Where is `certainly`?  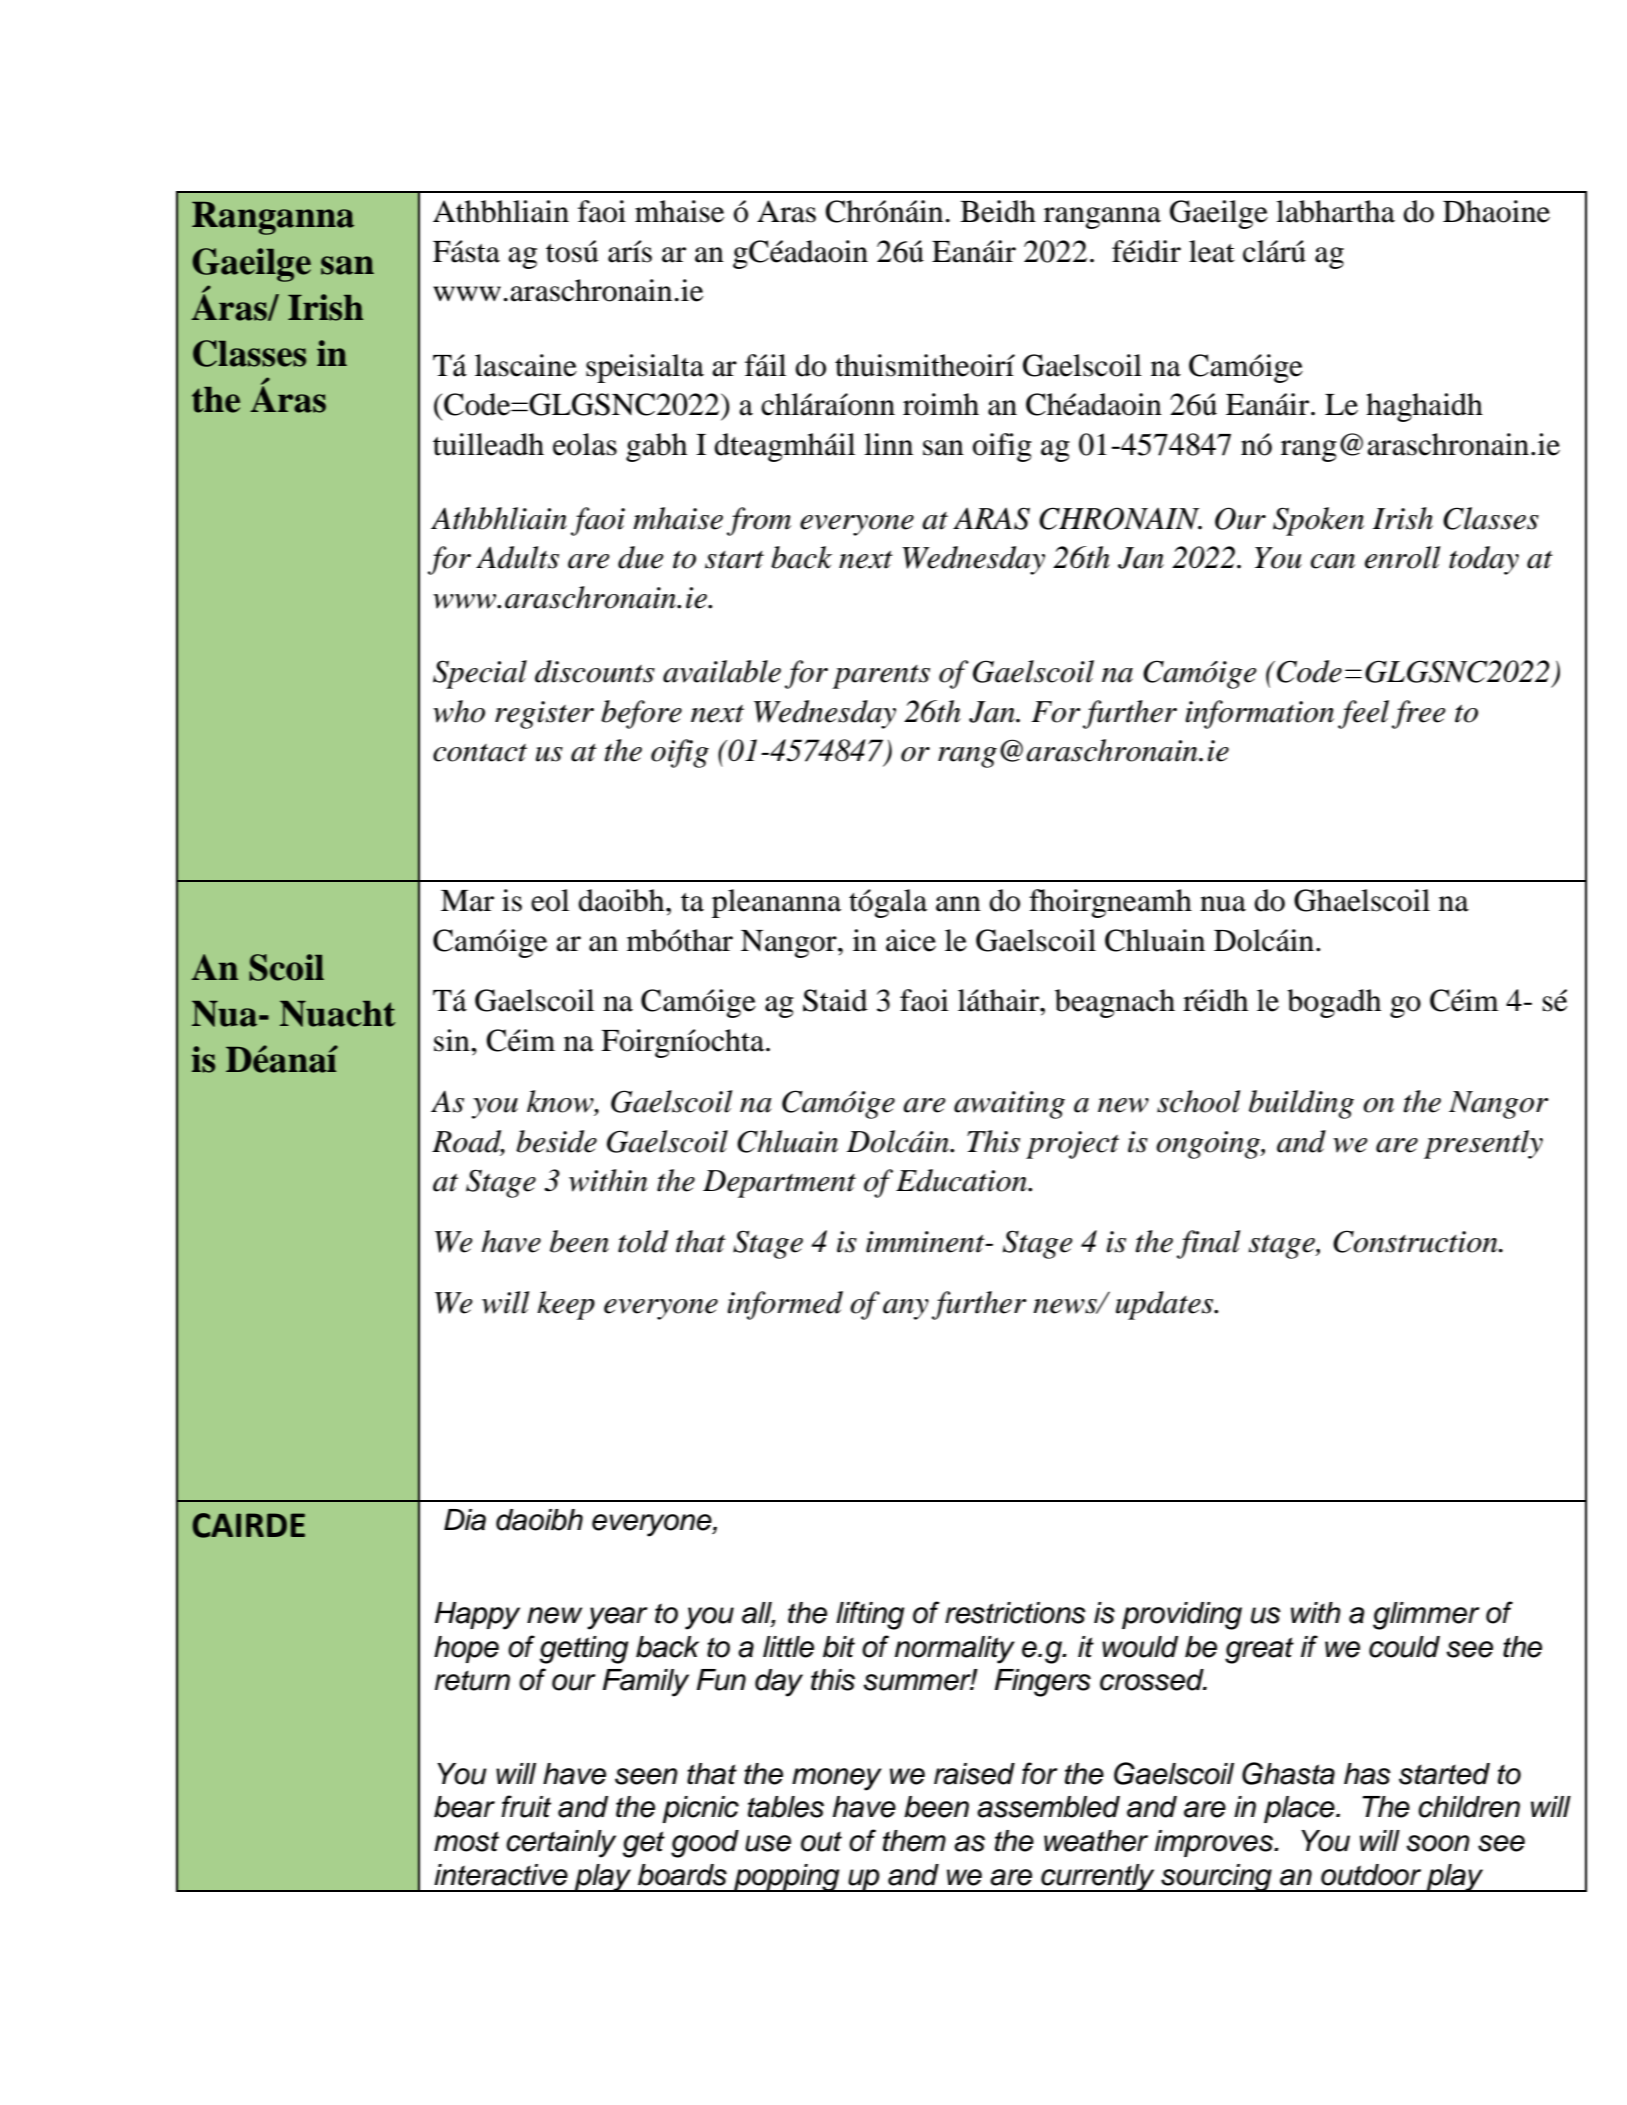 certainly is located at coordinates (561, 1844).
